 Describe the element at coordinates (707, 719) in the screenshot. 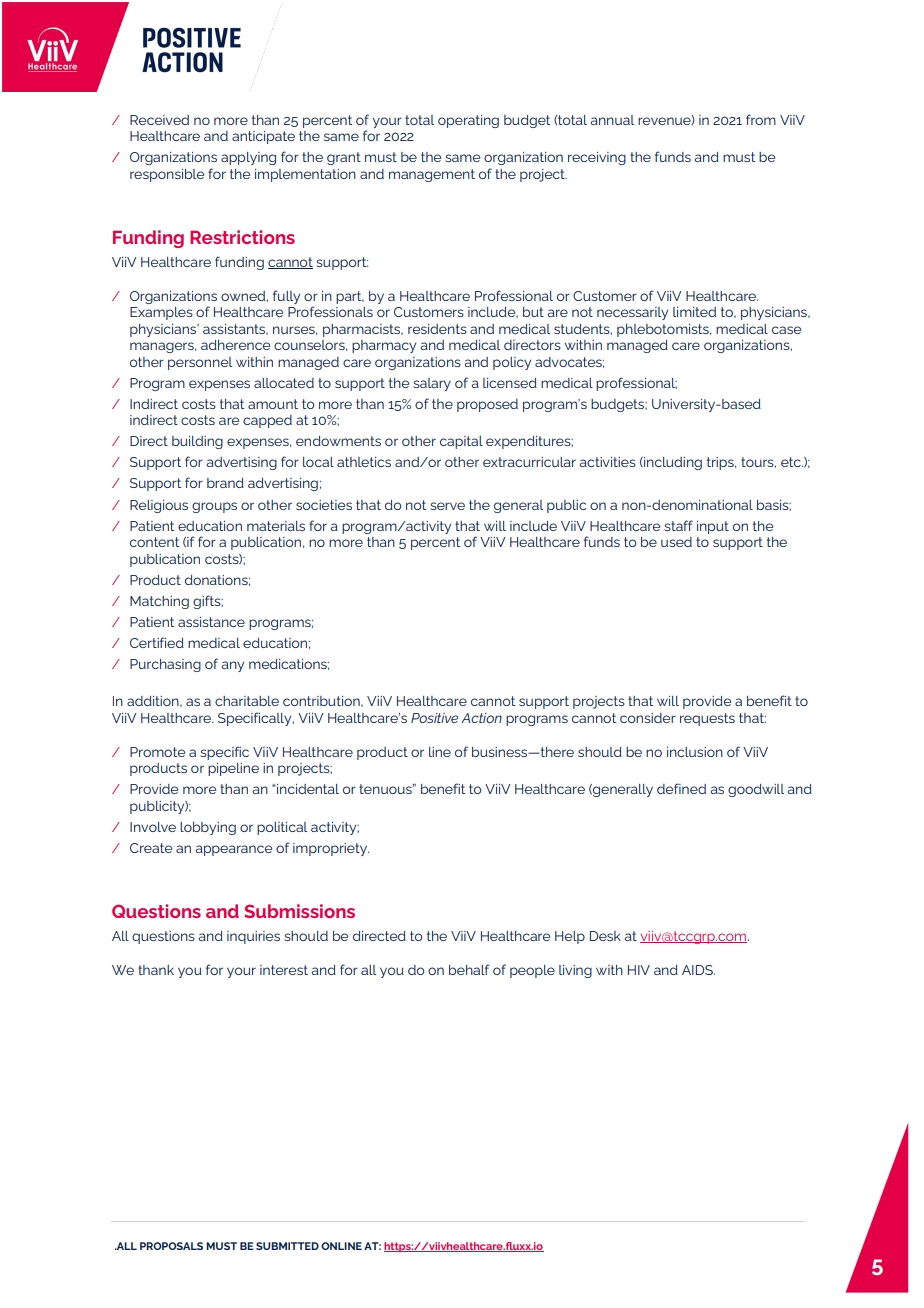

I see `requests` at that location.
